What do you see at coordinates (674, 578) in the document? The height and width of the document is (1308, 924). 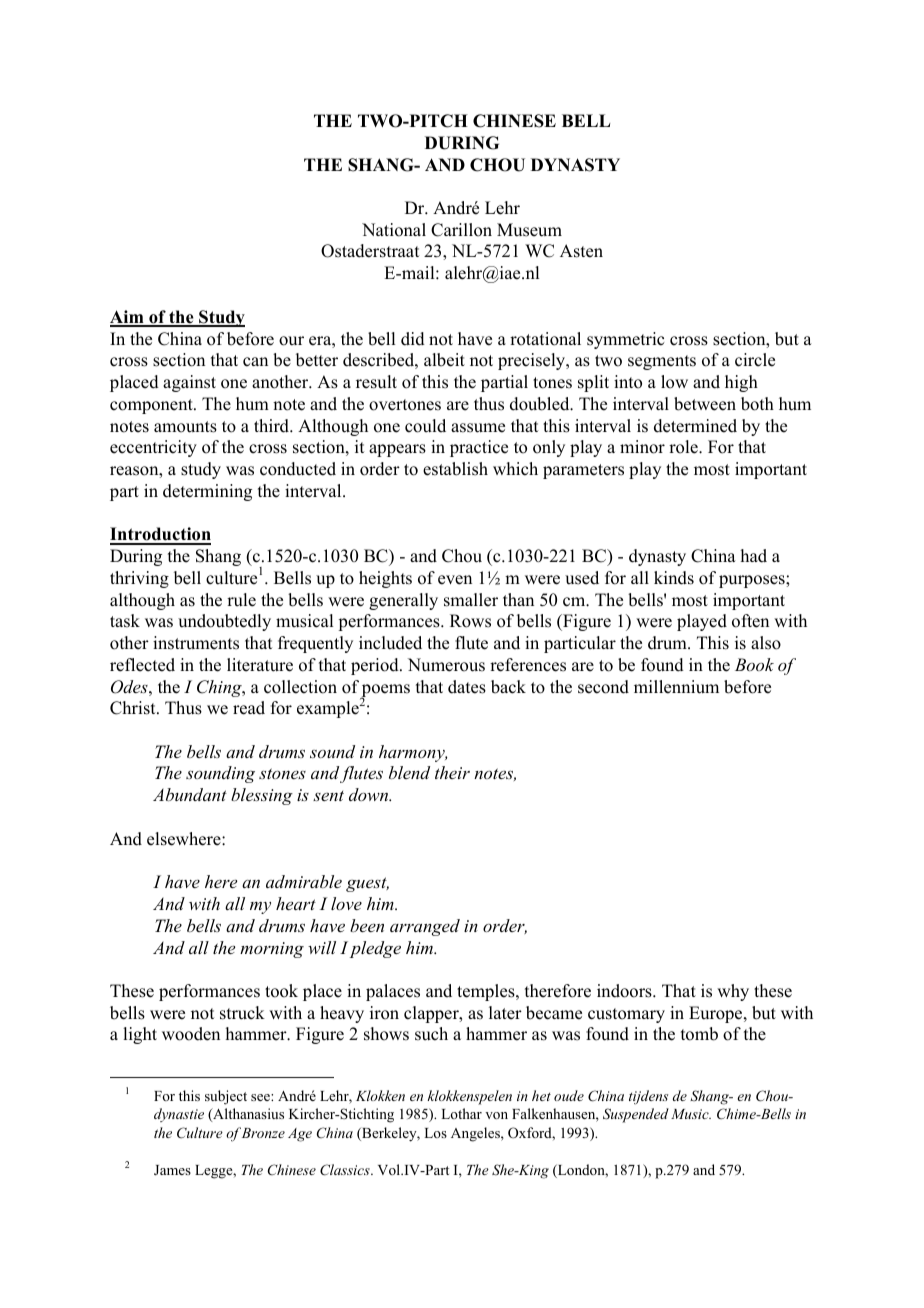 I see `kinds` at bounding box center [674, 578].
